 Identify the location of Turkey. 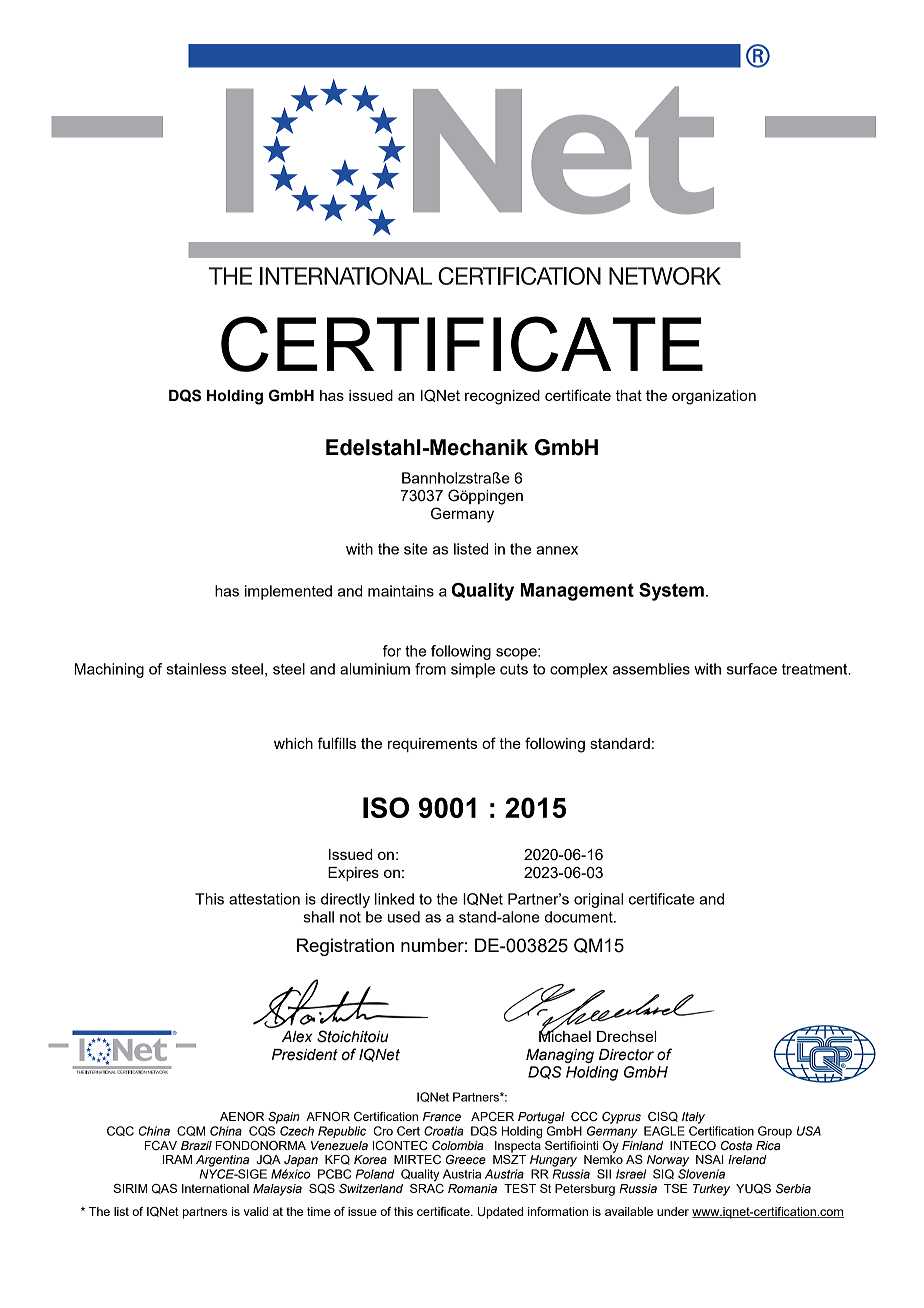
(711, 1190).
